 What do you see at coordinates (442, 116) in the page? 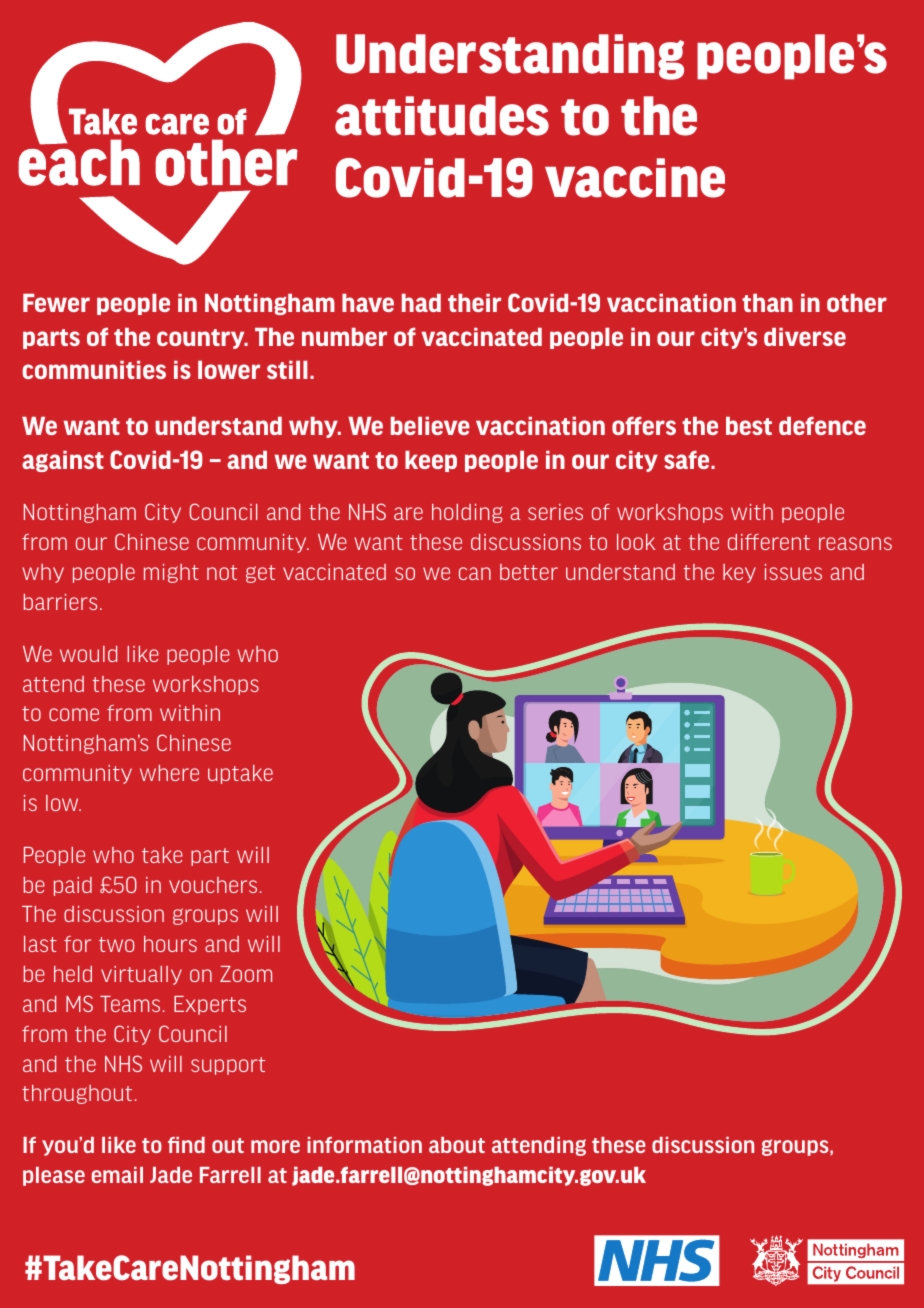
I see `attitudes` at bounding box center [442, 116].
